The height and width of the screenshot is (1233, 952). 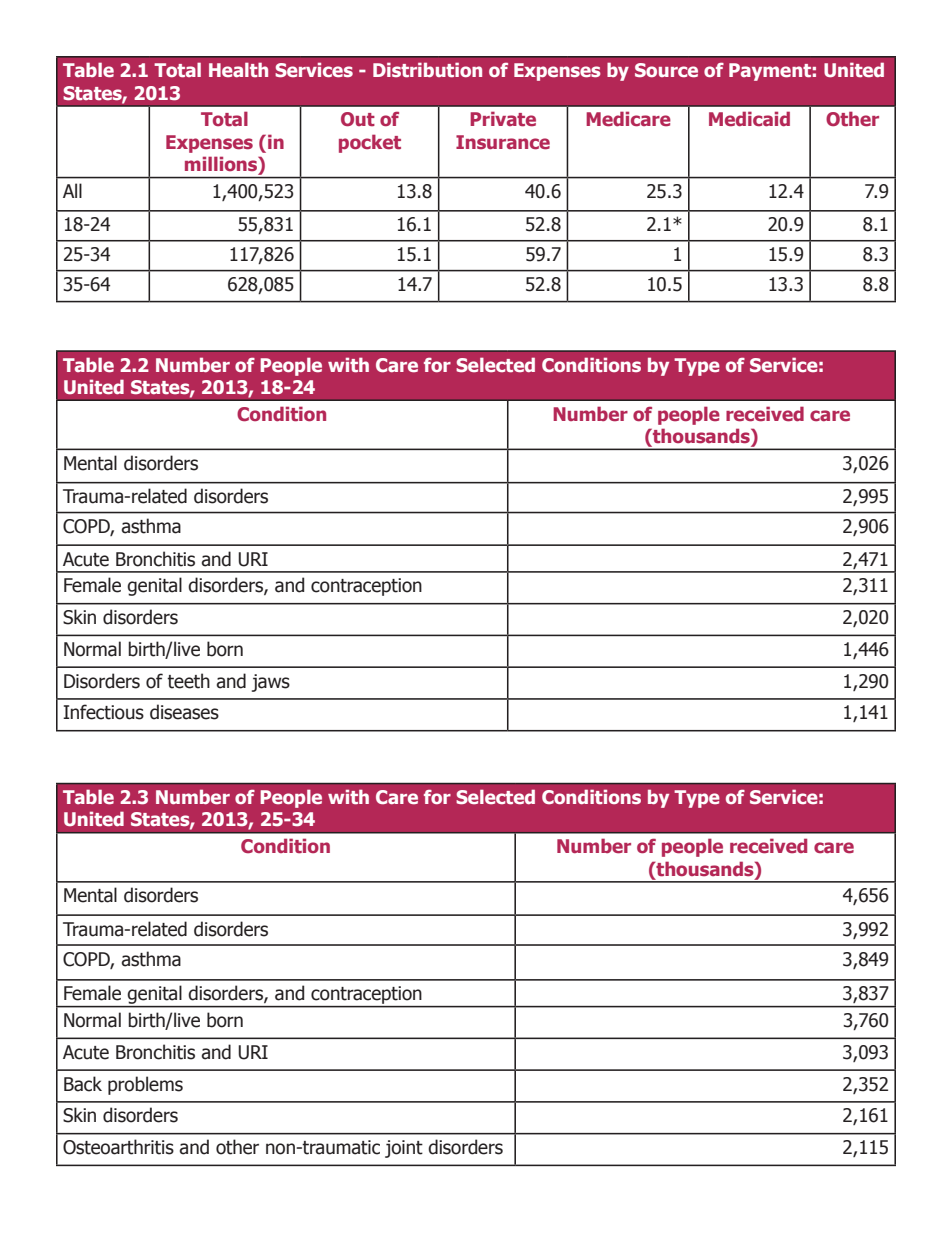 What do you see at coordinates (271, 683) in the screenshot?
I see `jaws` at bounding box center [271, 683].
